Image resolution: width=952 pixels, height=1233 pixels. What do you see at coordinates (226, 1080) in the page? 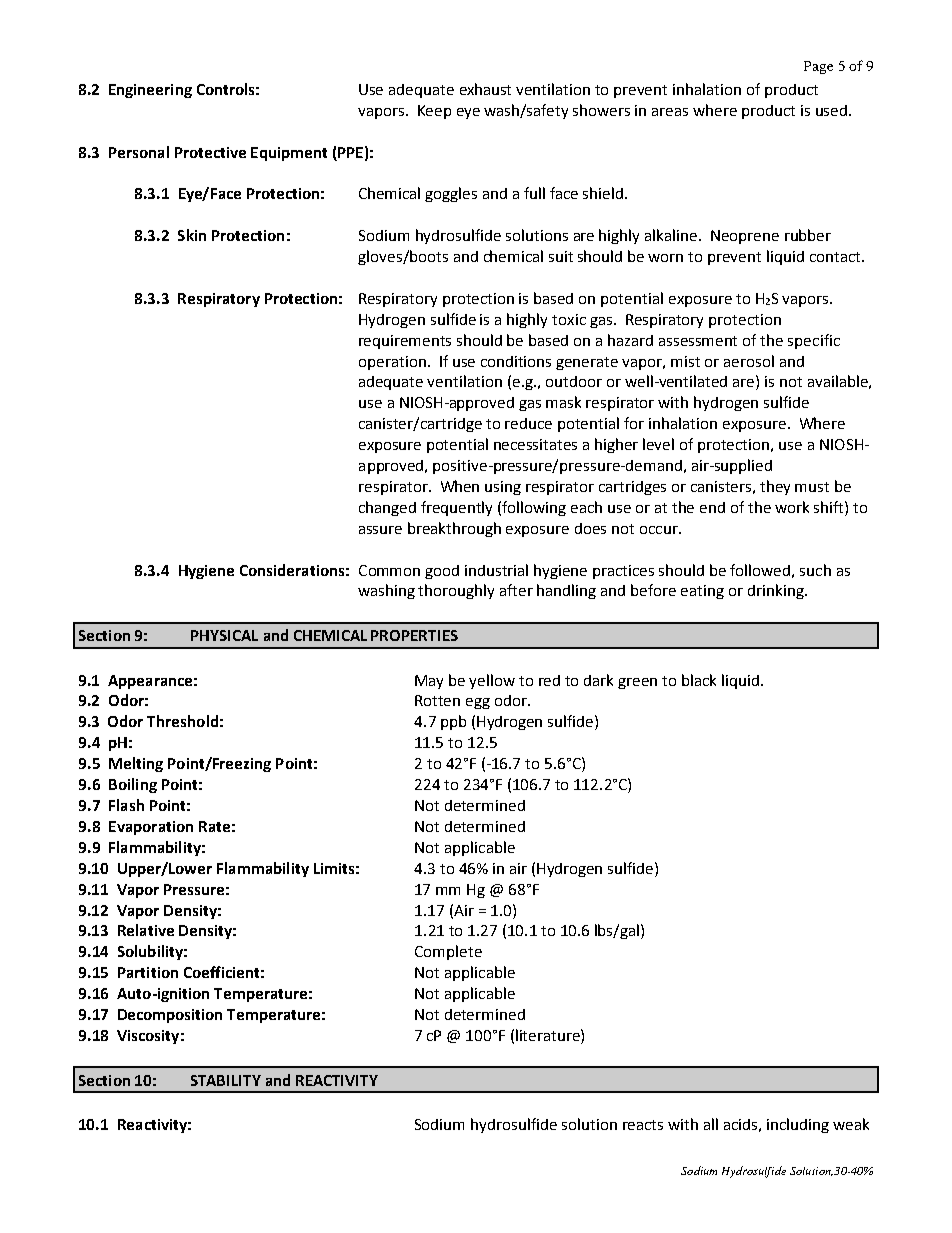
I see `STABILITY` at bounding box center [226, 1080].
